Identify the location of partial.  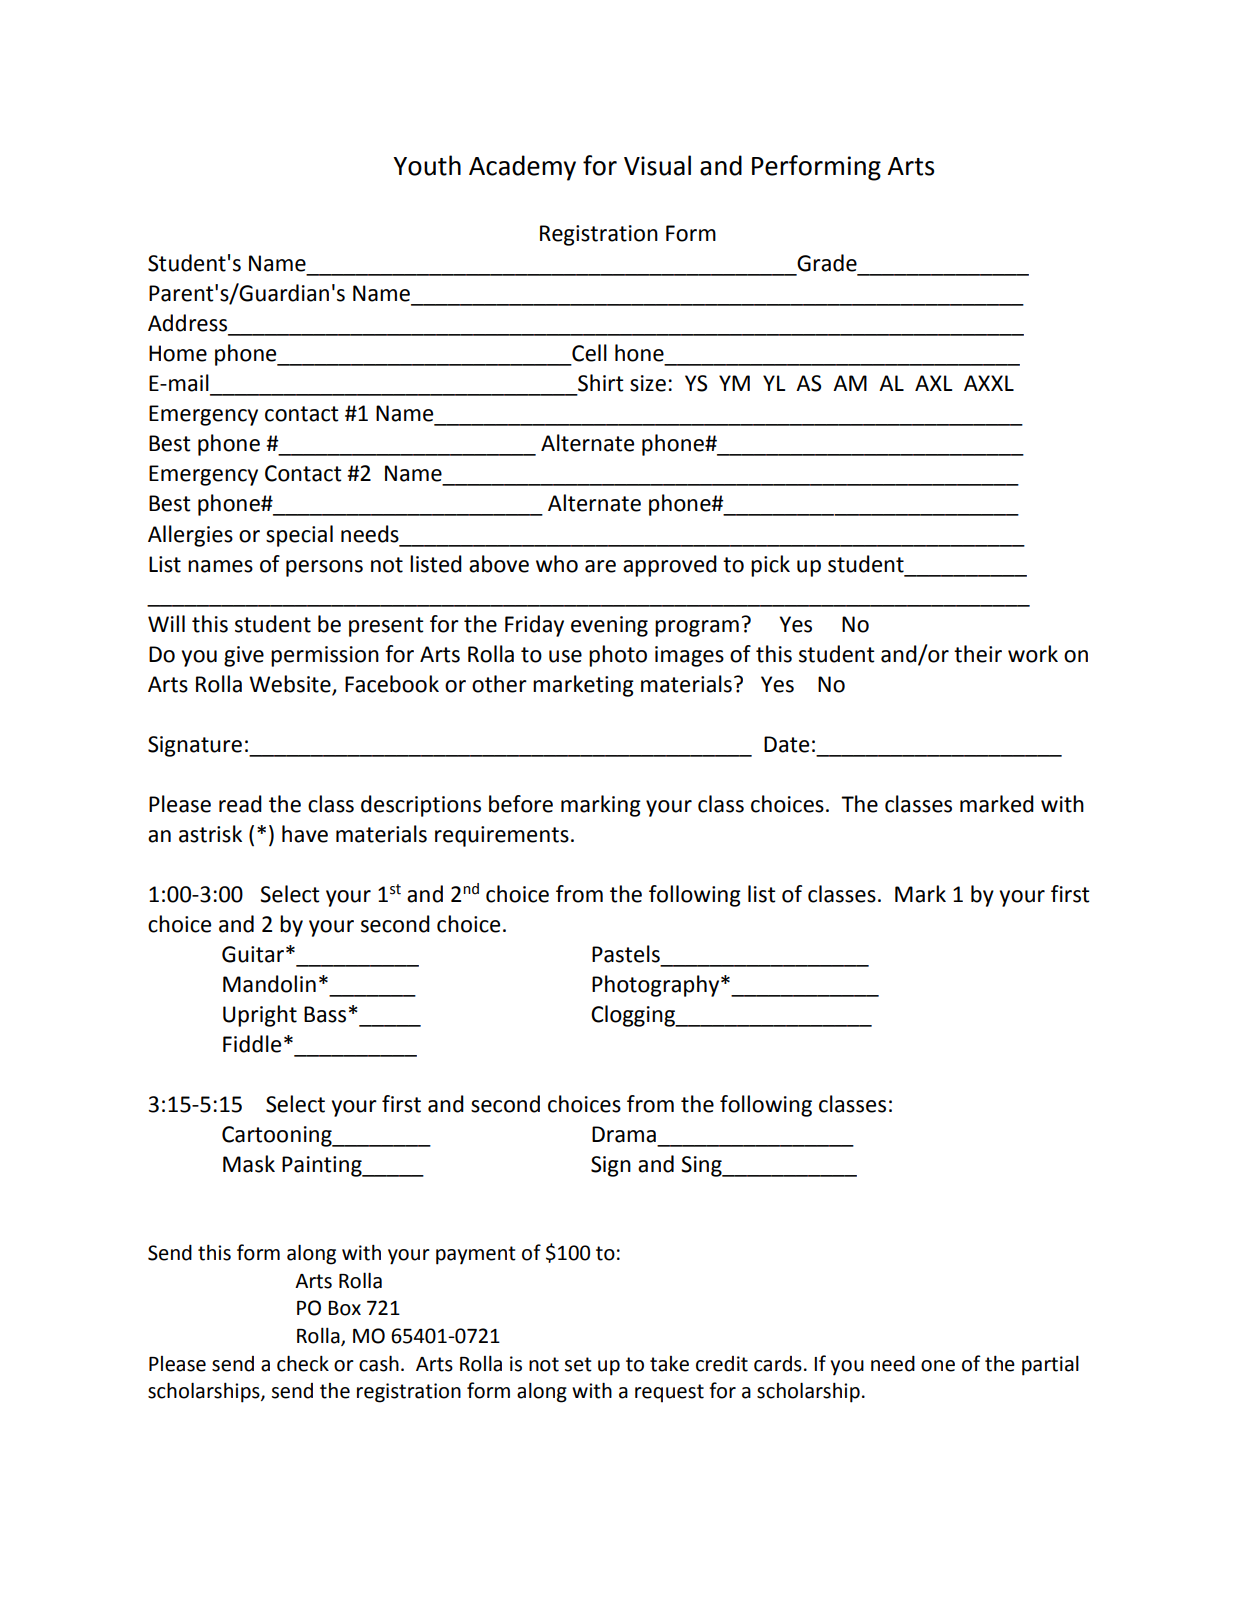
(1050, 1365).
